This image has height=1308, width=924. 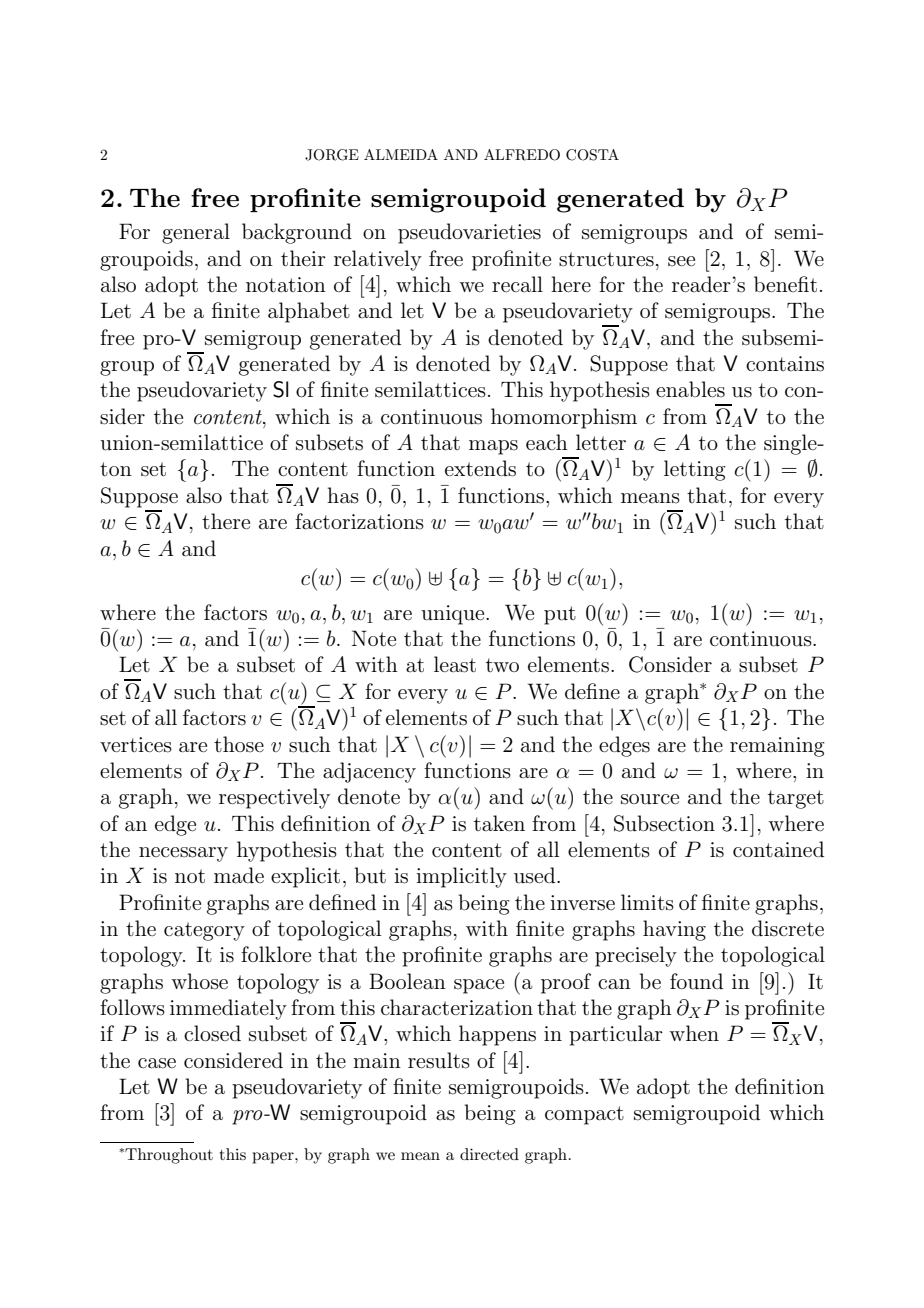 I want to click on when, so click(x=694, y=1033).
